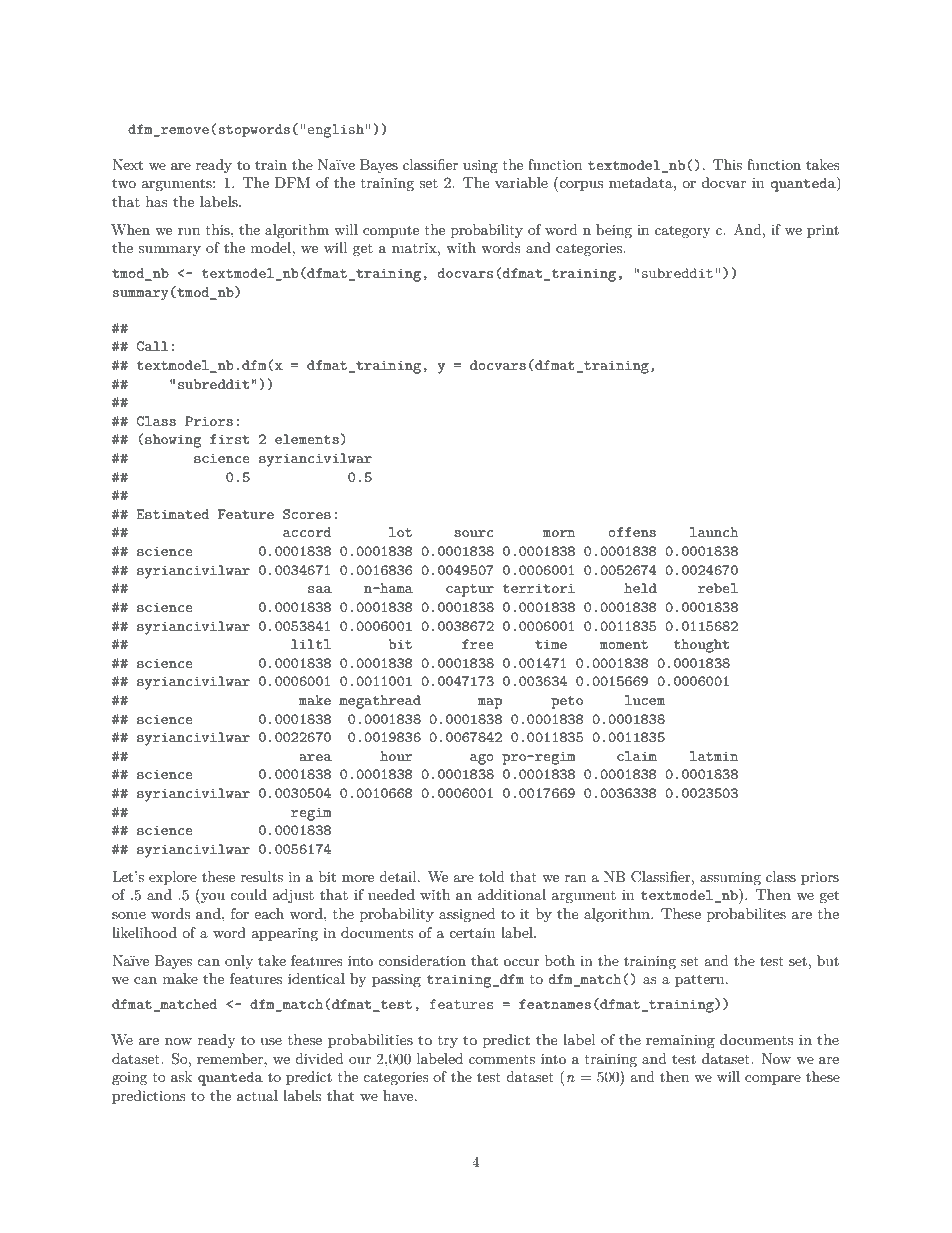 The height and width of the image is (1233, 952). Describe the element at coordinates (320, 589) in the image. I see `saa` at that location.
